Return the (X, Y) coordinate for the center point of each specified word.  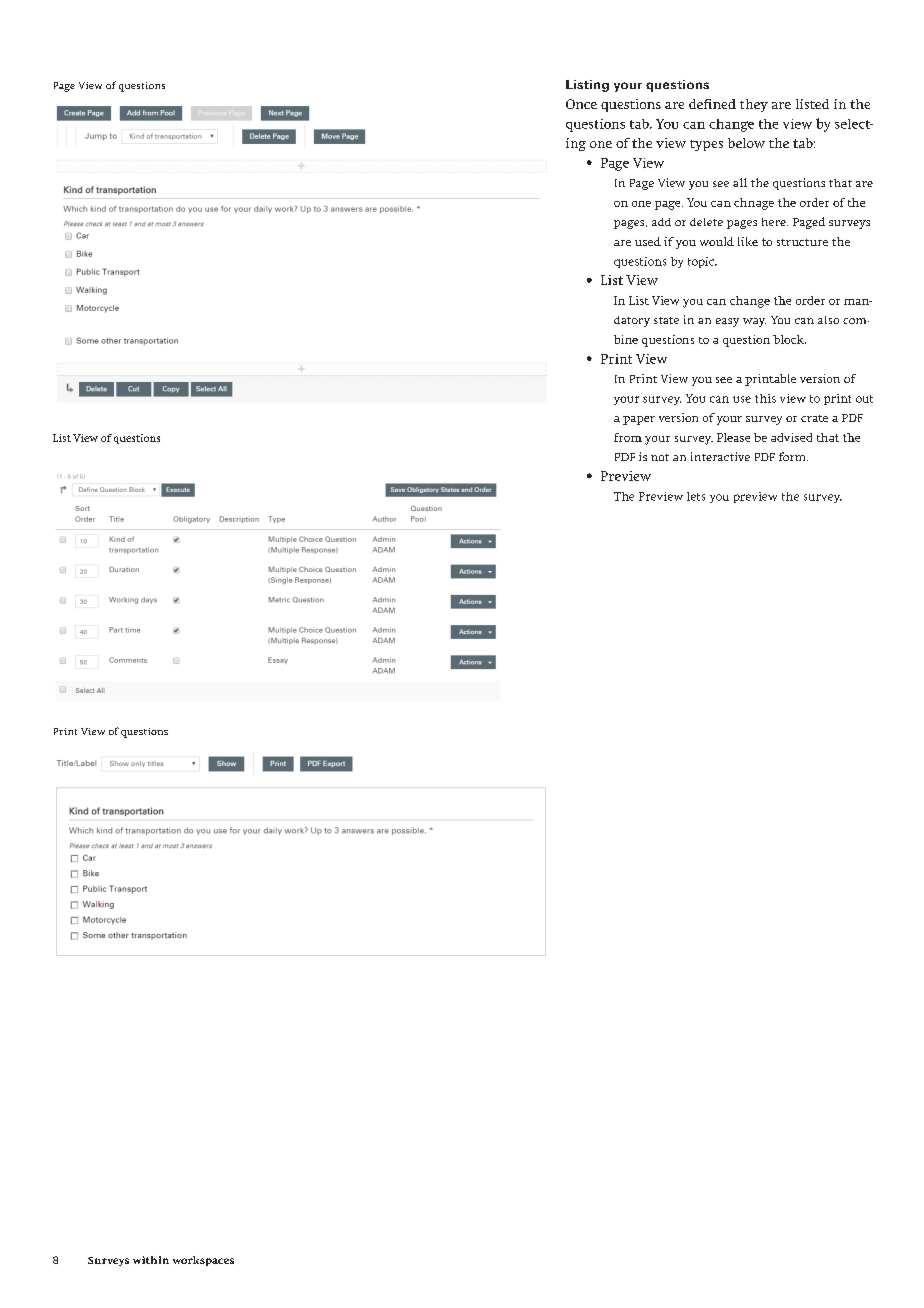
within (151, 1260)
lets (696, 496)
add (661, 222)
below (746, 143)
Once (581, 104)
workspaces (203, 1261)
